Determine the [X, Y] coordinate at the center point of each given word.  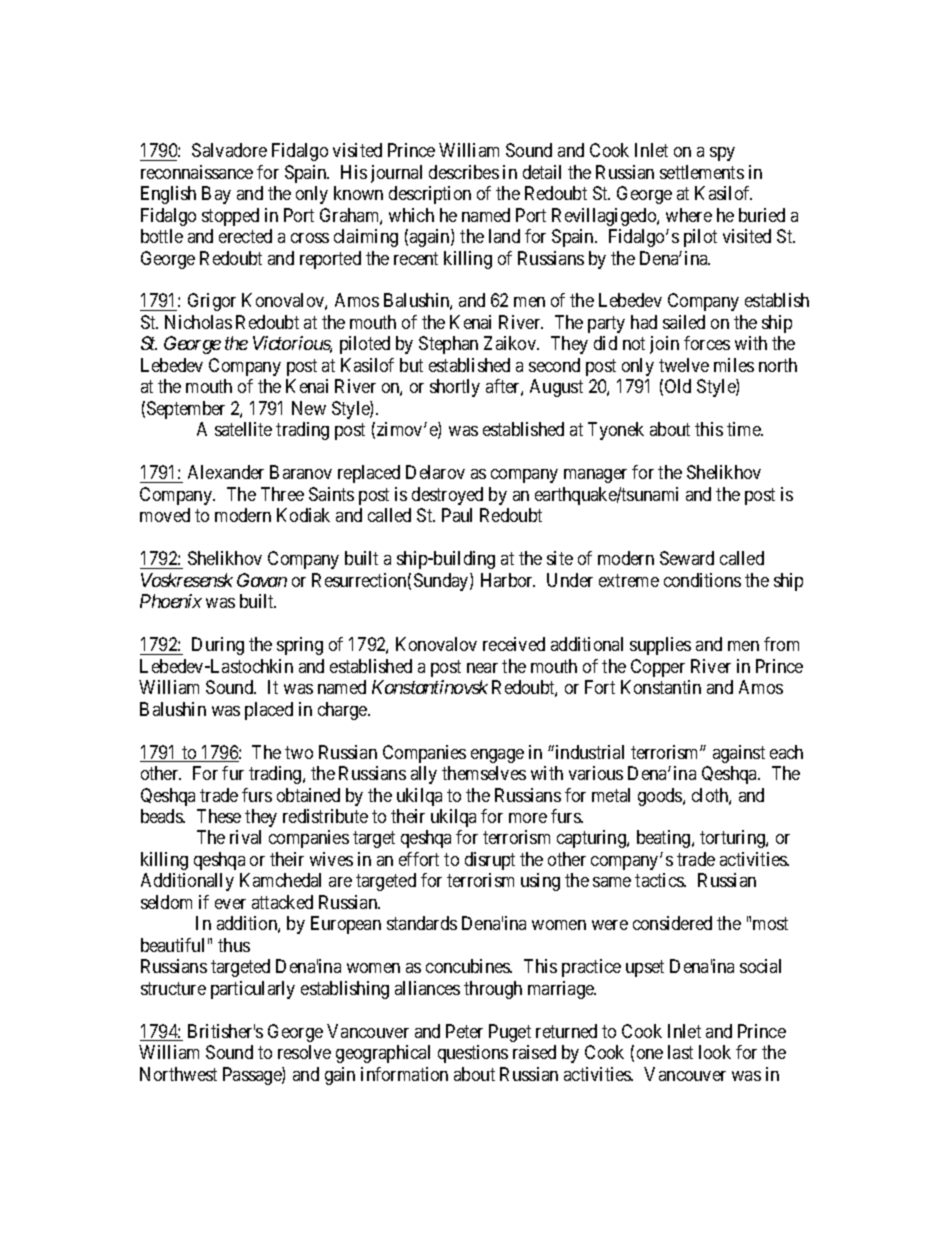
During [218, 646]
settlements [702, 172]
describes [464, 172]
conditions [702, 580]
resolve [304, 1052]
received [514, 644]
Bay [216, 195]
